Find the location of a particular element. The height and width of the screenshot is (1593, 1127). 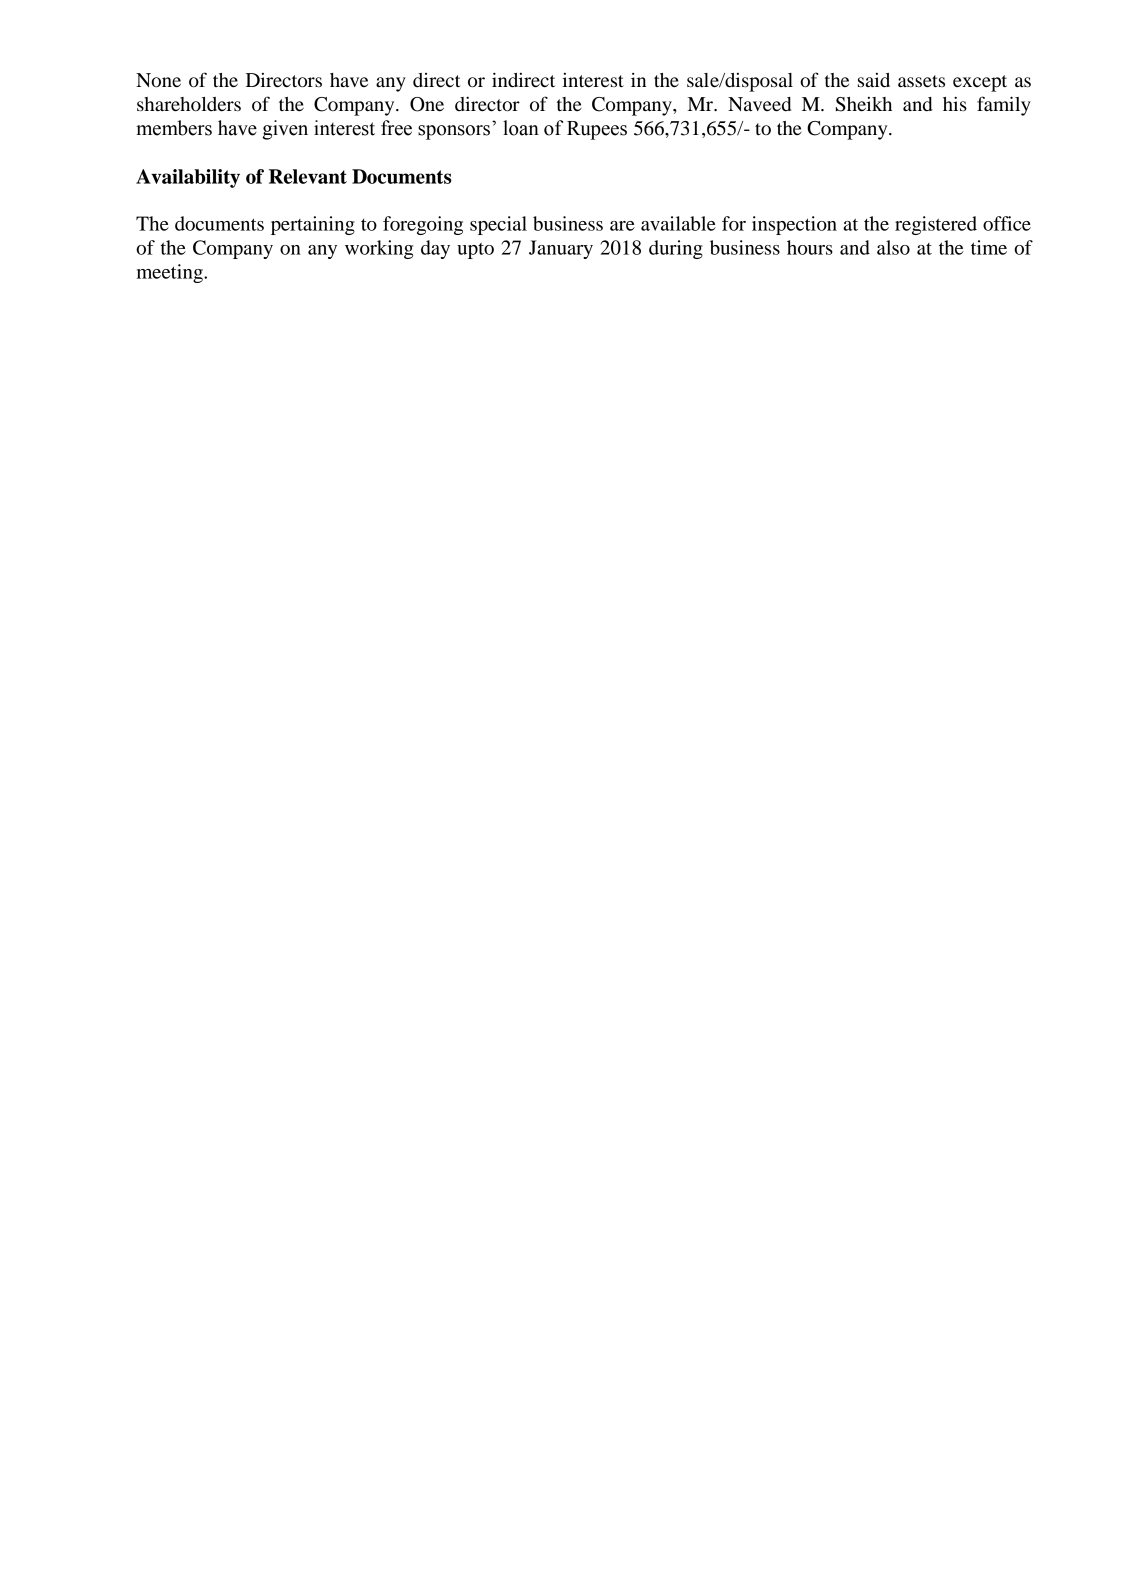

Naveed is located at coordinates (759, 104).
